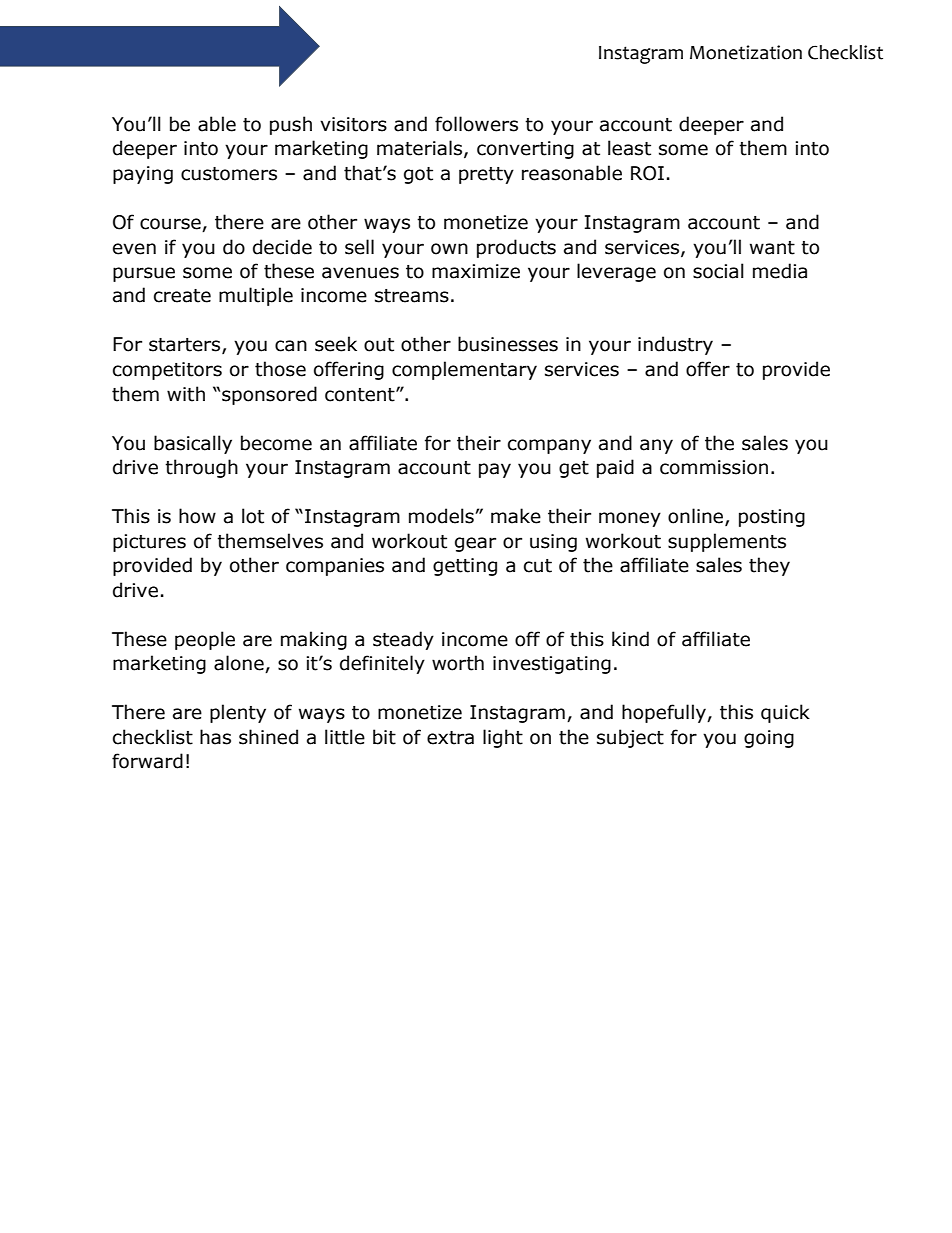 The width and height of the document is (952, 1233). Describe the element at coordinates (182, 296) in the document. I see `create` at that location.
